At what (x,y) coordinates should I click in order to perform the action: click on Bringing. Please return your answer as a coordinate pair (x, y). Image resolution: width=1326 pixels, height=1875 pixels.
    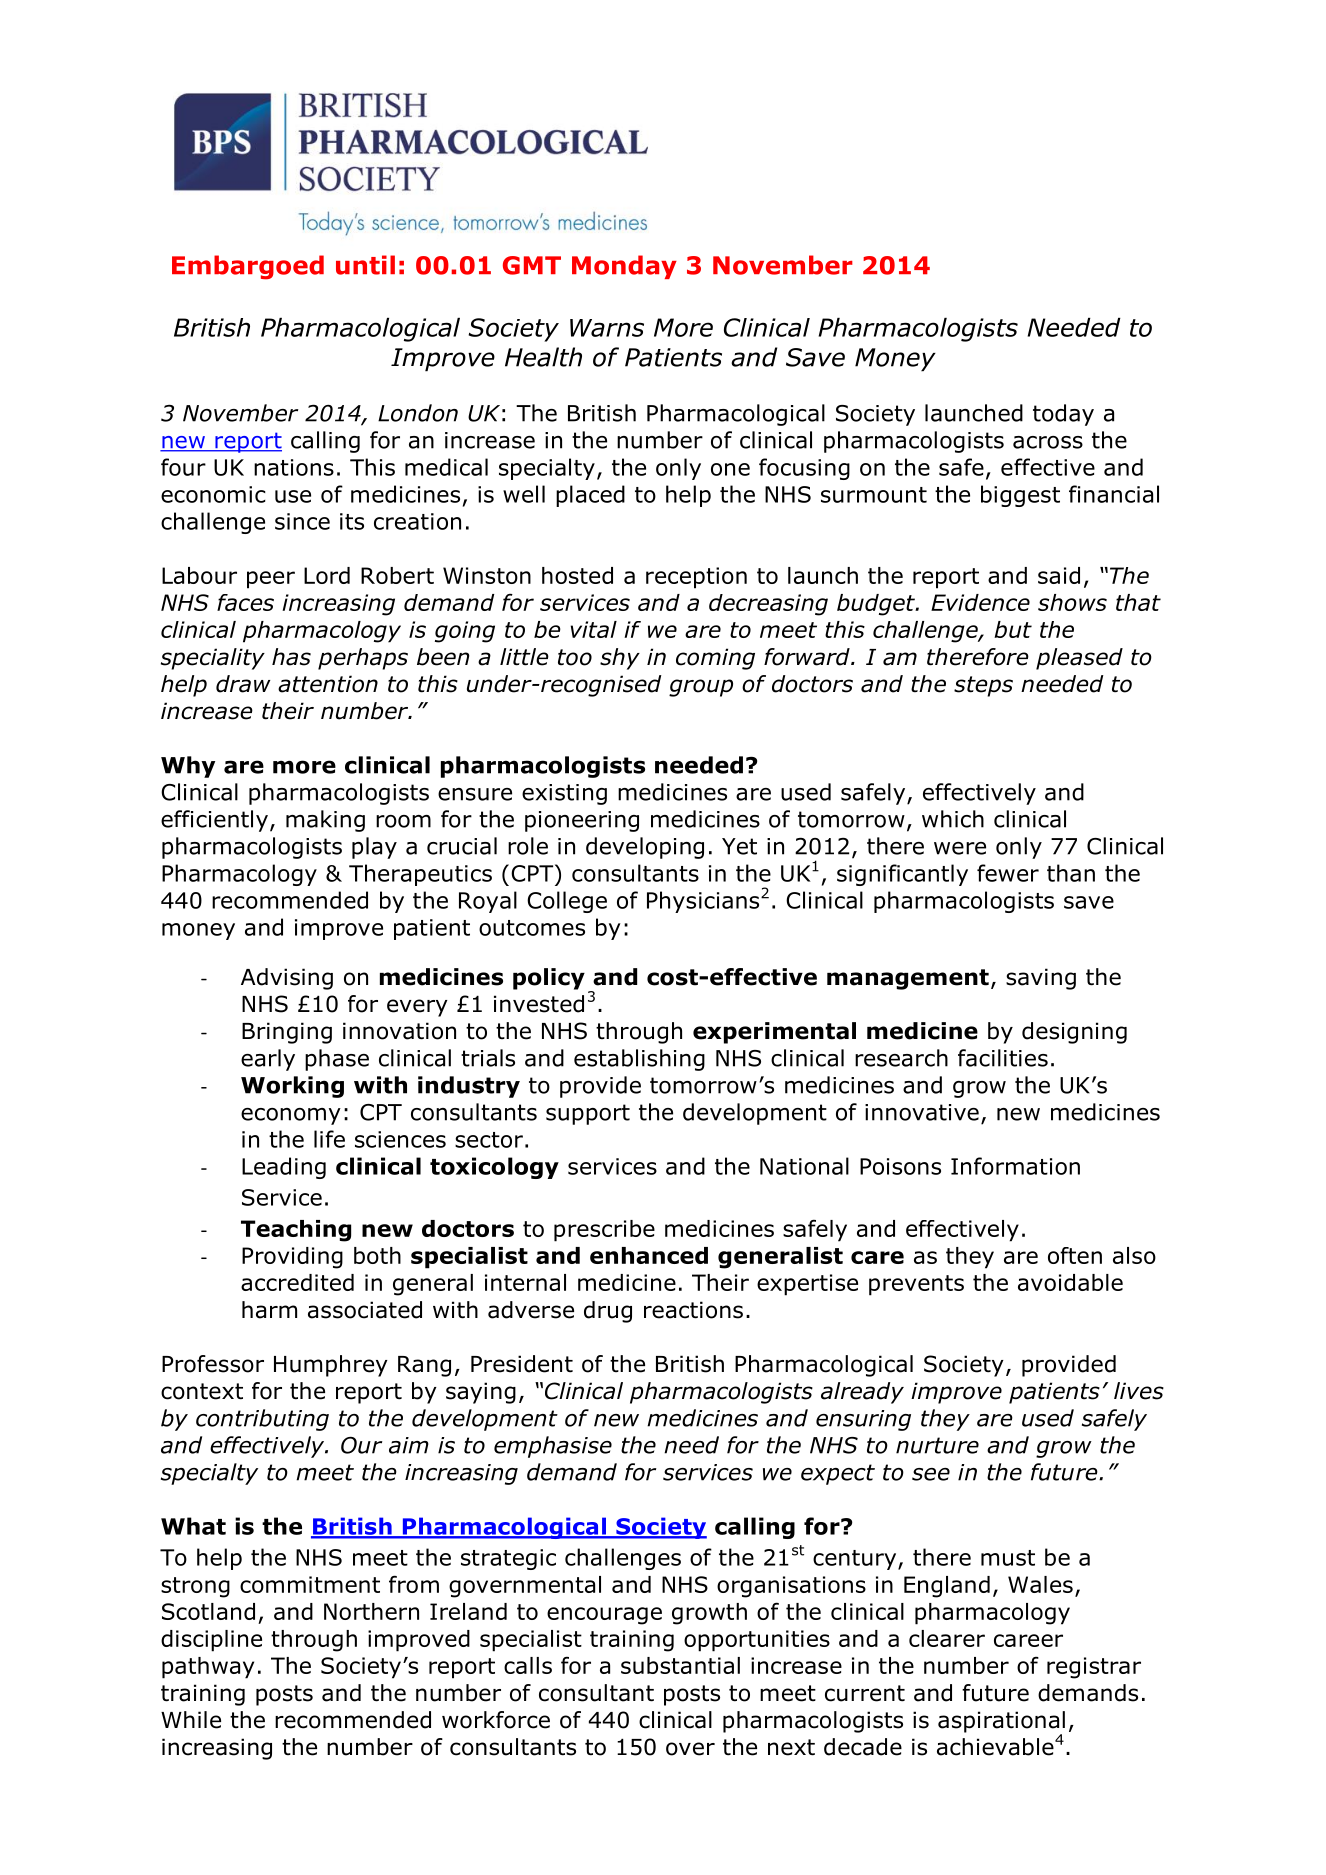
    Looking at the image, I should click on (287, 1033).
